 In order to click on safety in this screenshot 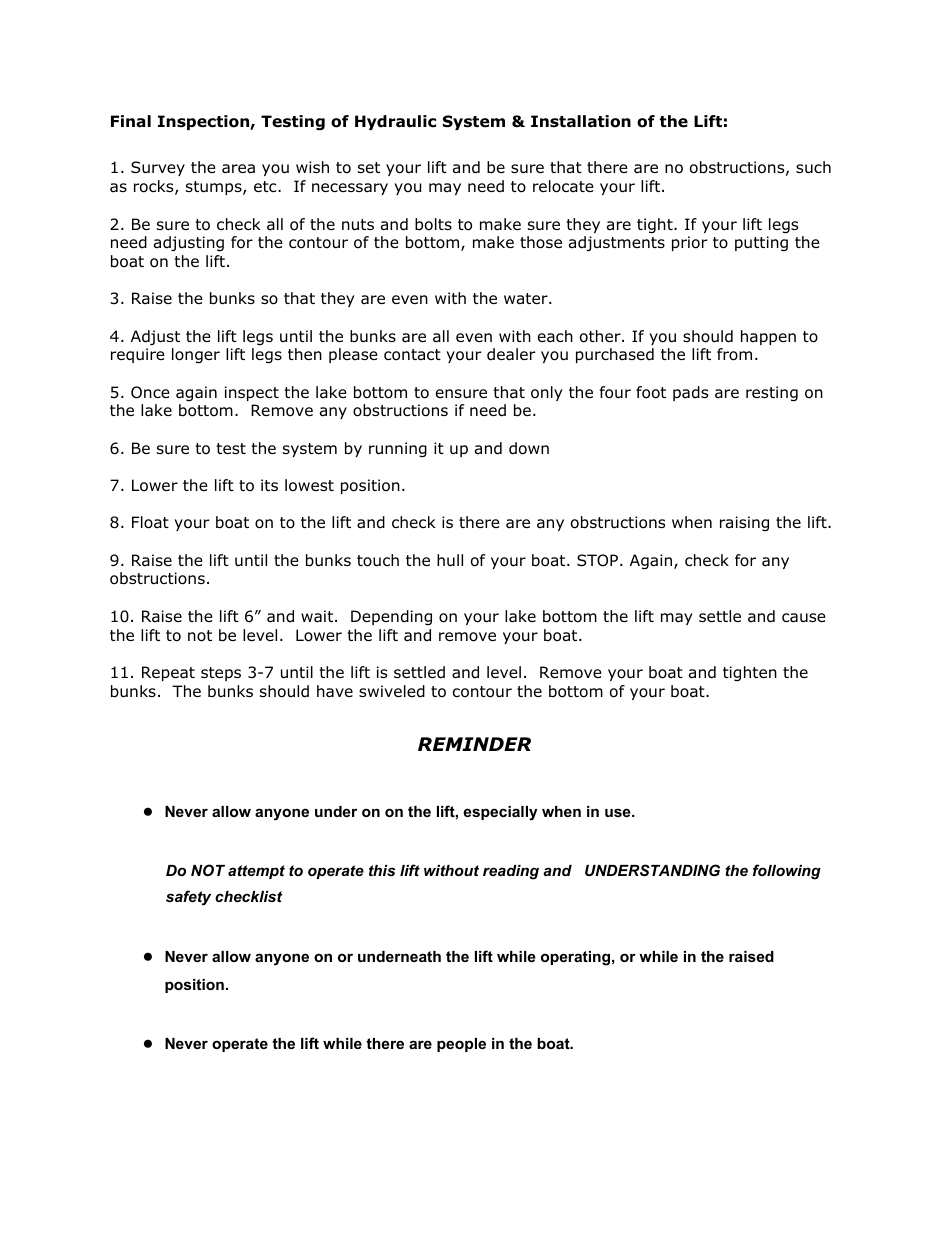, I will do `click(188, 898)`.
